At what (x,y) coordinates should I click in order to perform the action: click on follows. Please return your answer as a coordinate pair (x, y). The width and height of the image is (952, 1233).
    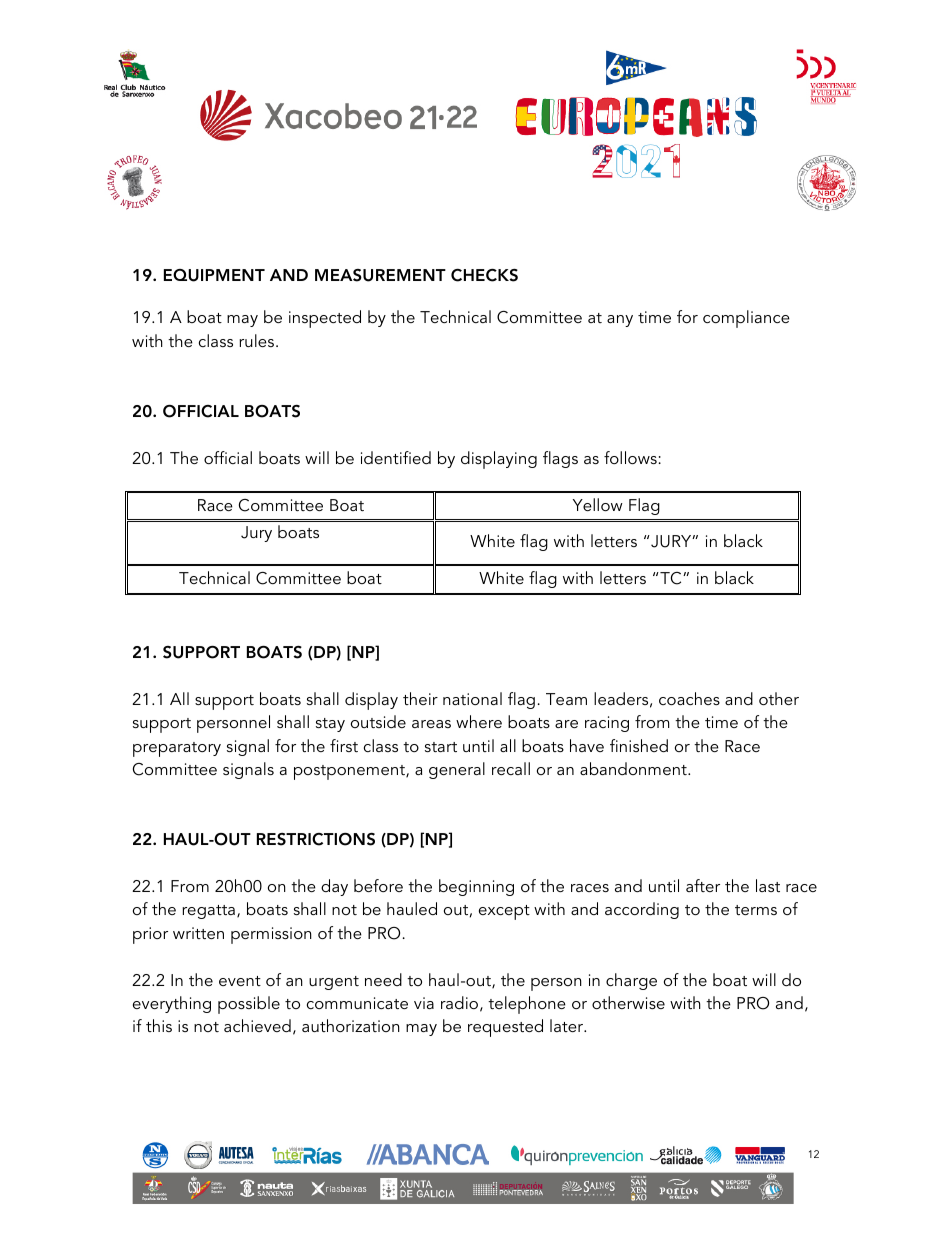
    Looking at the image, I should click on (630, 457).
